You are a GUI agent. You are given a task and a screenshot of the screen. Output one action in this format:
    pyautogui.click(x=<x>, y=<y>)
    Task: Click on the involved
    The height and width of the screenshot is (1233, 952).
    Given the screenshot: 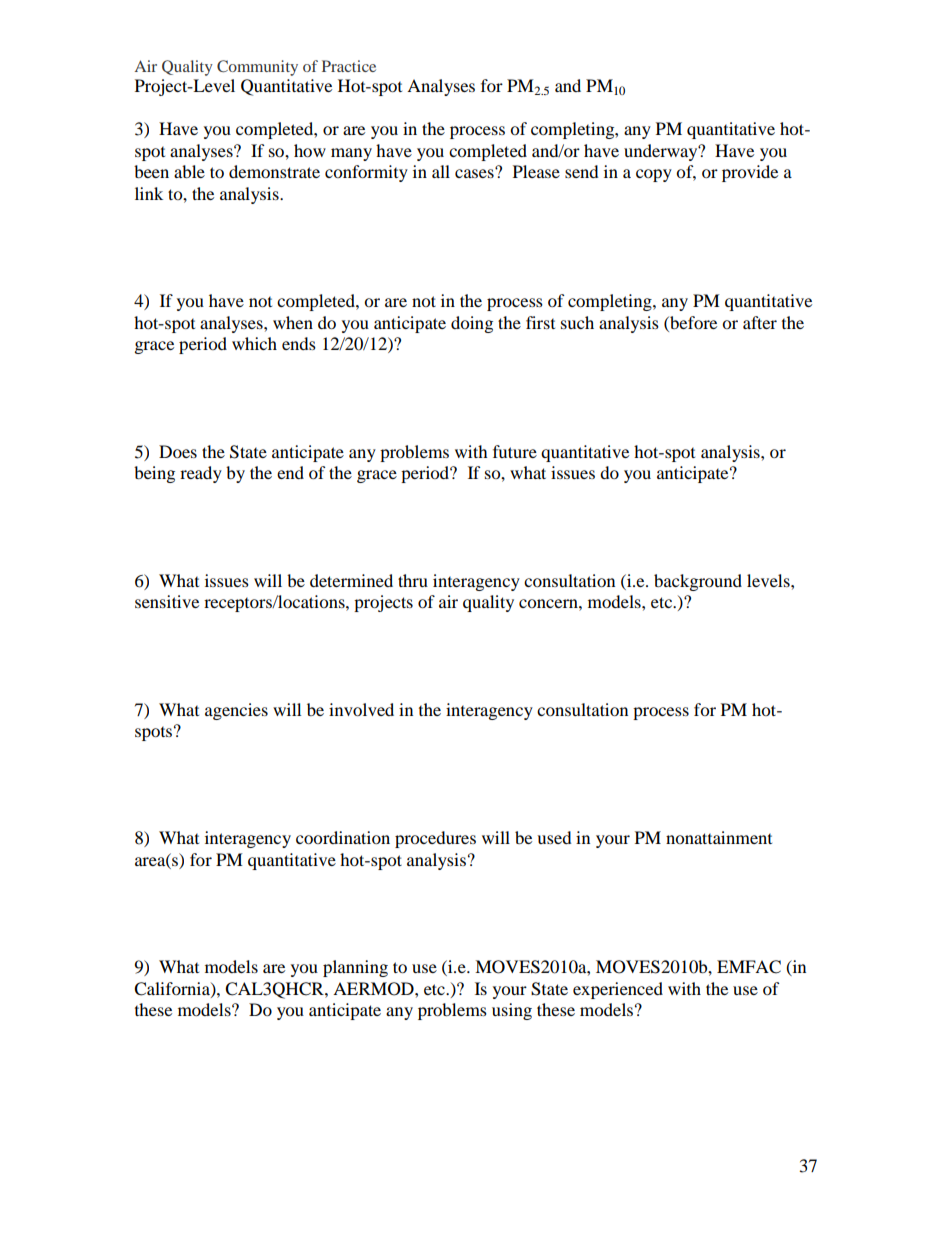 What is the action you would take?
    pyautogui.click(x=361, y=709)
